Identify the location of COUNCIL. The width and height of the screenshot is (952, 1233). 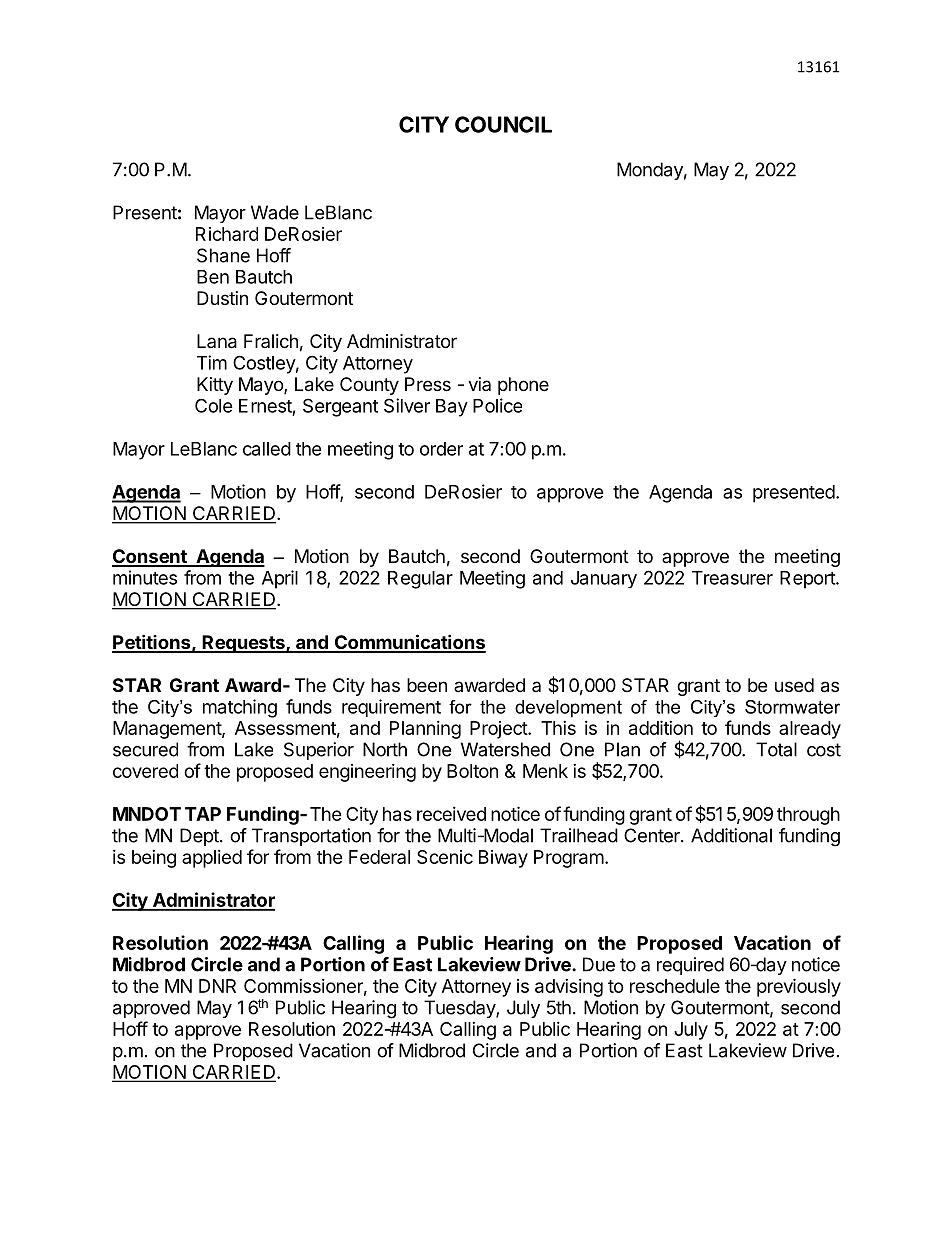
(503, 124).
